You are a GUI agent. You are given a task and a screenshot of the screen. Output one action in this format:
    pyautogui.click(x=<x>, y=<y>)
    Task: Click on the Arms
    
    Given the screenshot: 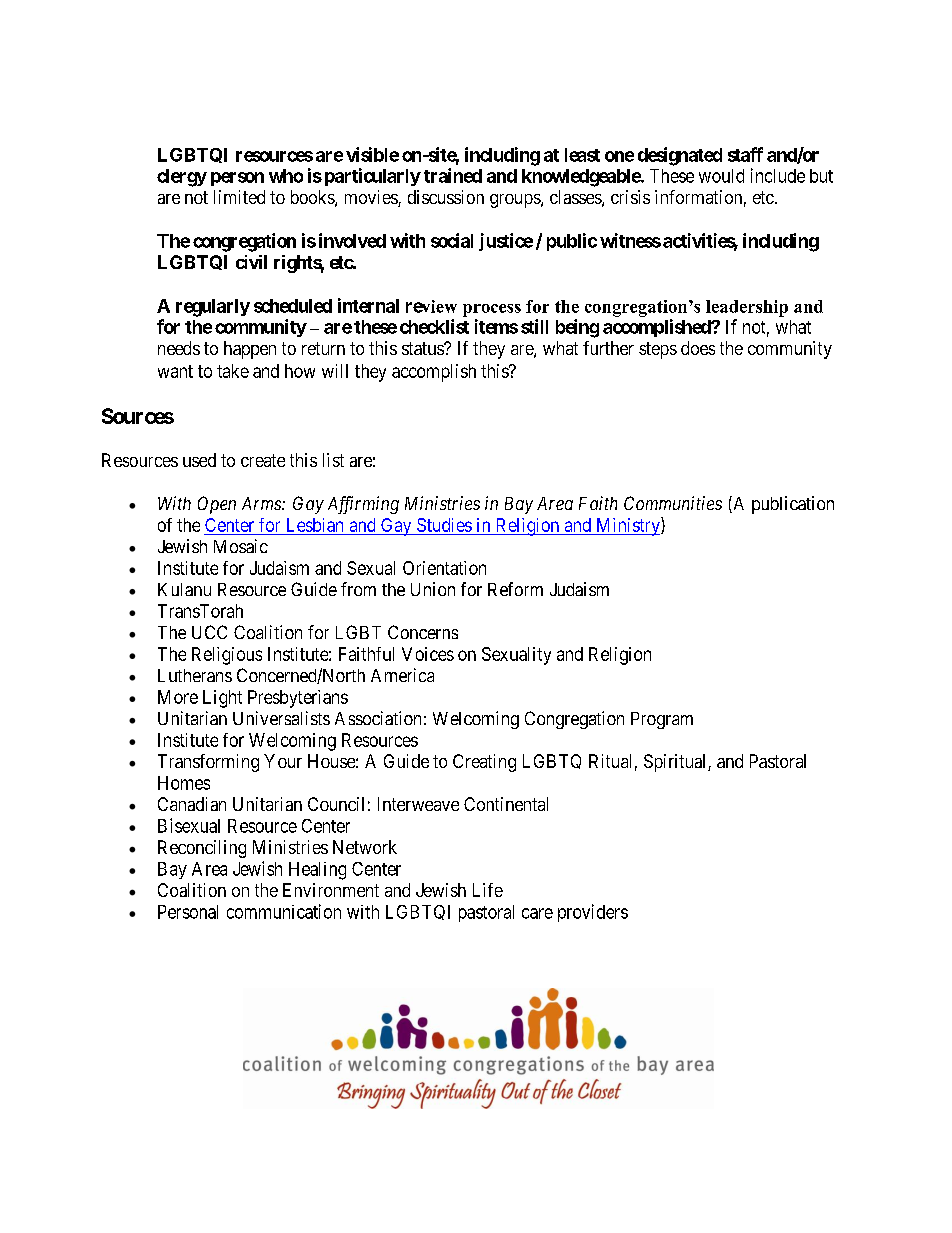 What is the action you would take?
    pyautogui.click(x=262, y=503)
